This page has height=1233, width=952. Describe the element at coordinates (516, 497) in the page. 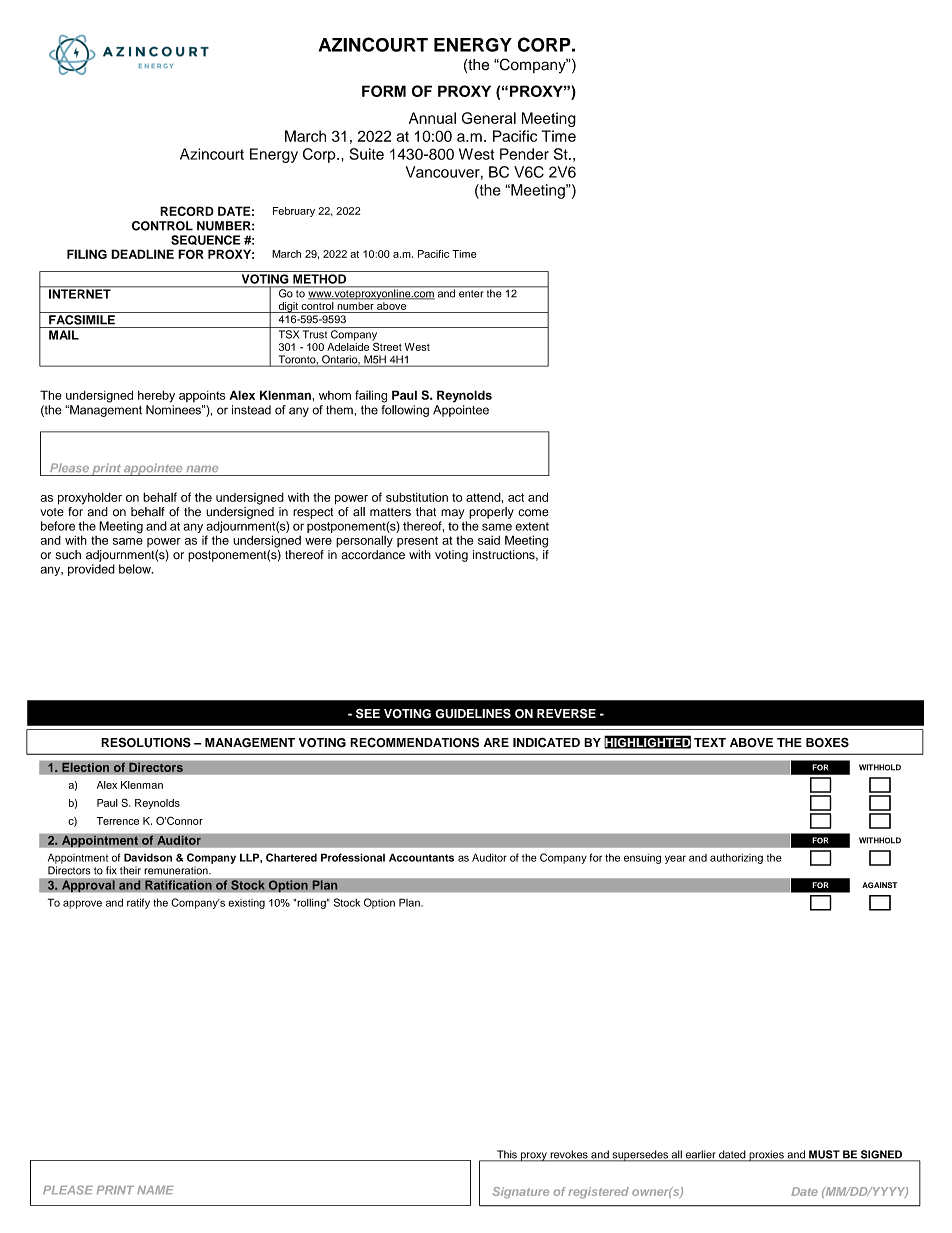

I see `act` at that location.
